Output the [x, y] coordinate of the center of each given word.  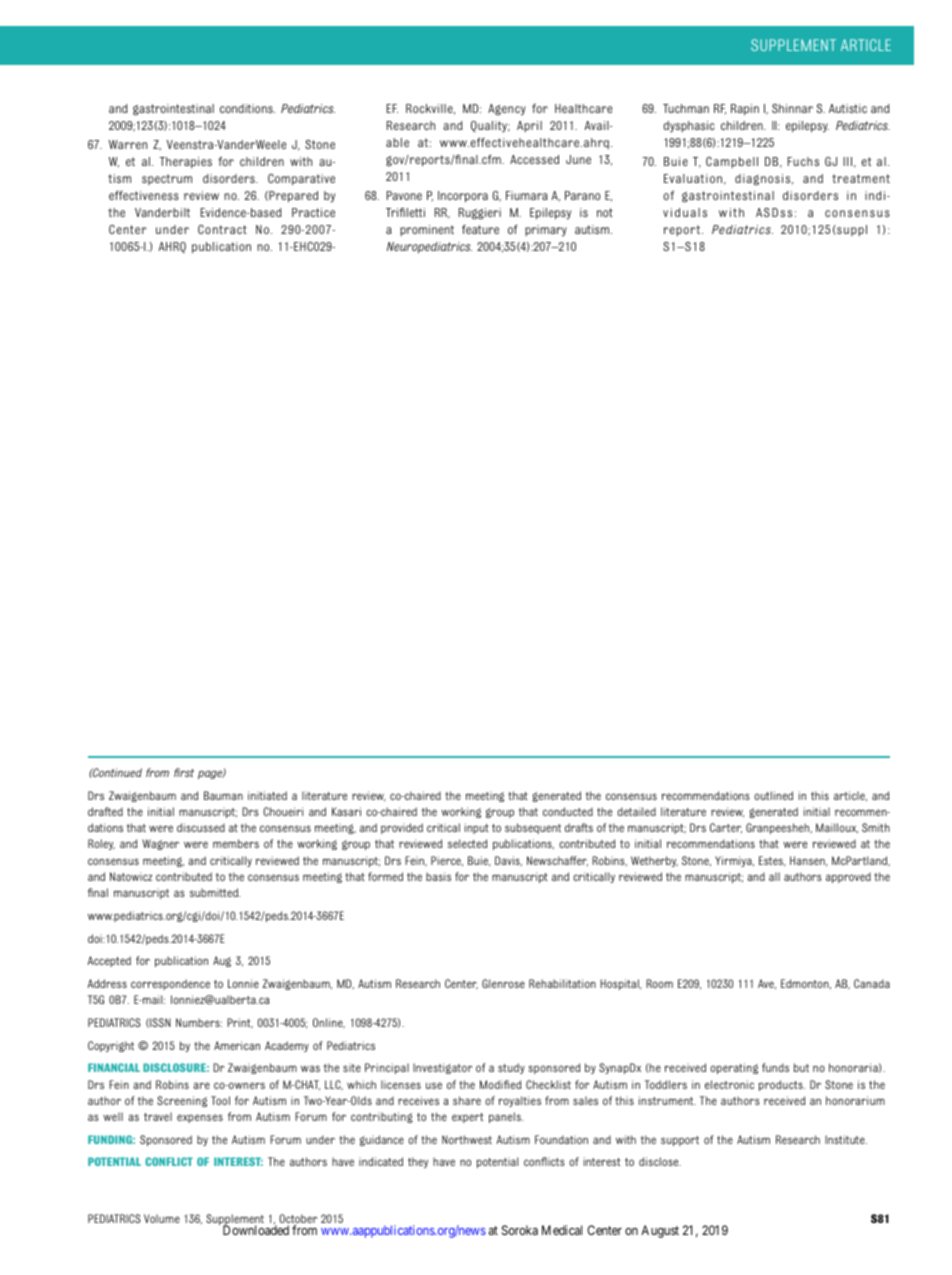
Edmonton [806, 984]
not [605, 212]
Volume [162, 1218]
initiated [267, 795]
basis [438, 876]
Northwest [467, 1139]
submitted [215, 892]
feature [480, 229]
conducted [568, 811]
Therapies [186, 162]
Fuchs [803, 161]
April [529, 126]
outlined [773, 795]
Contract [222, 229]
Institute [846, 1139]
